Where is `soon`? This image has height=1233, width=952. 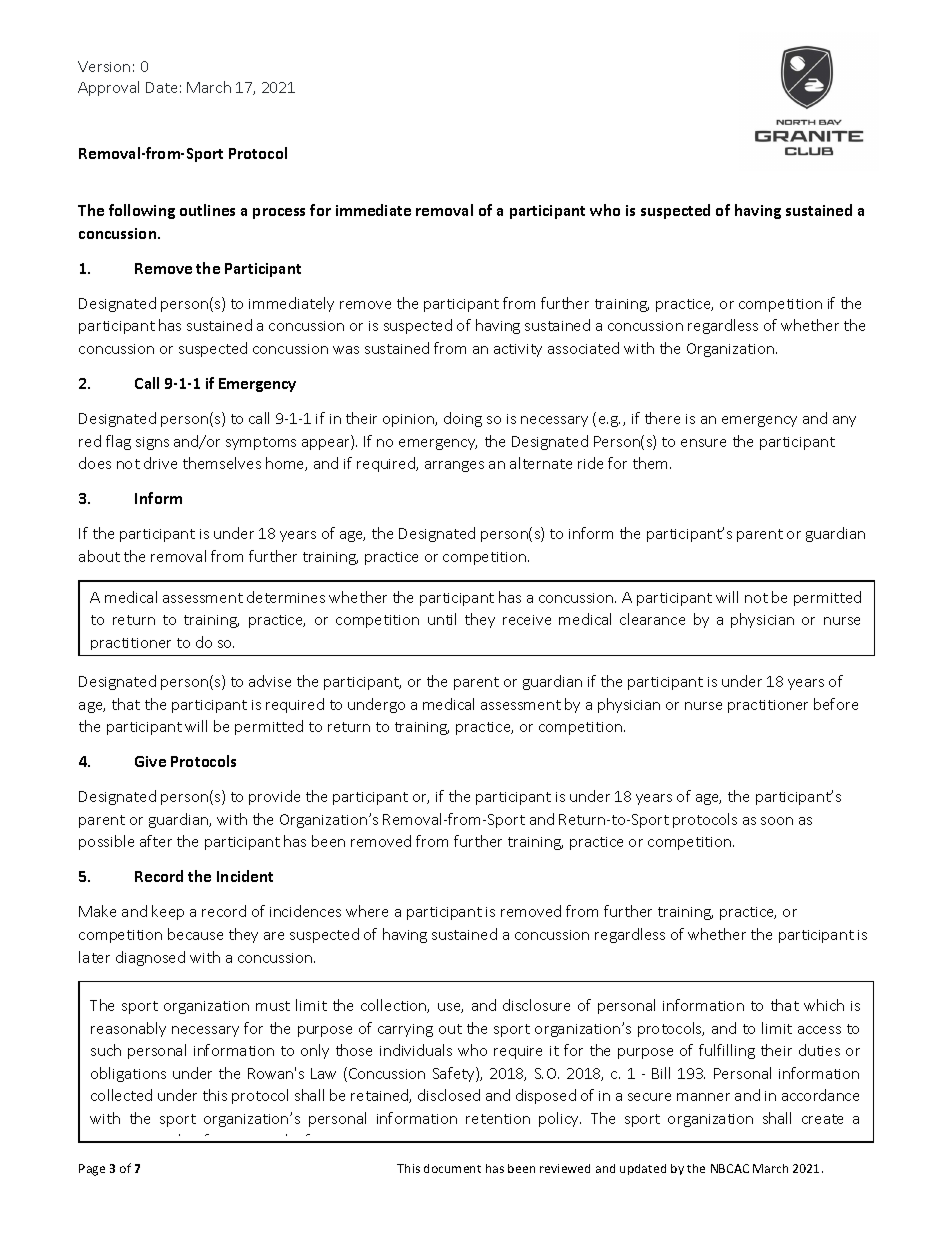 soon is located at coordinates (777, 821).
